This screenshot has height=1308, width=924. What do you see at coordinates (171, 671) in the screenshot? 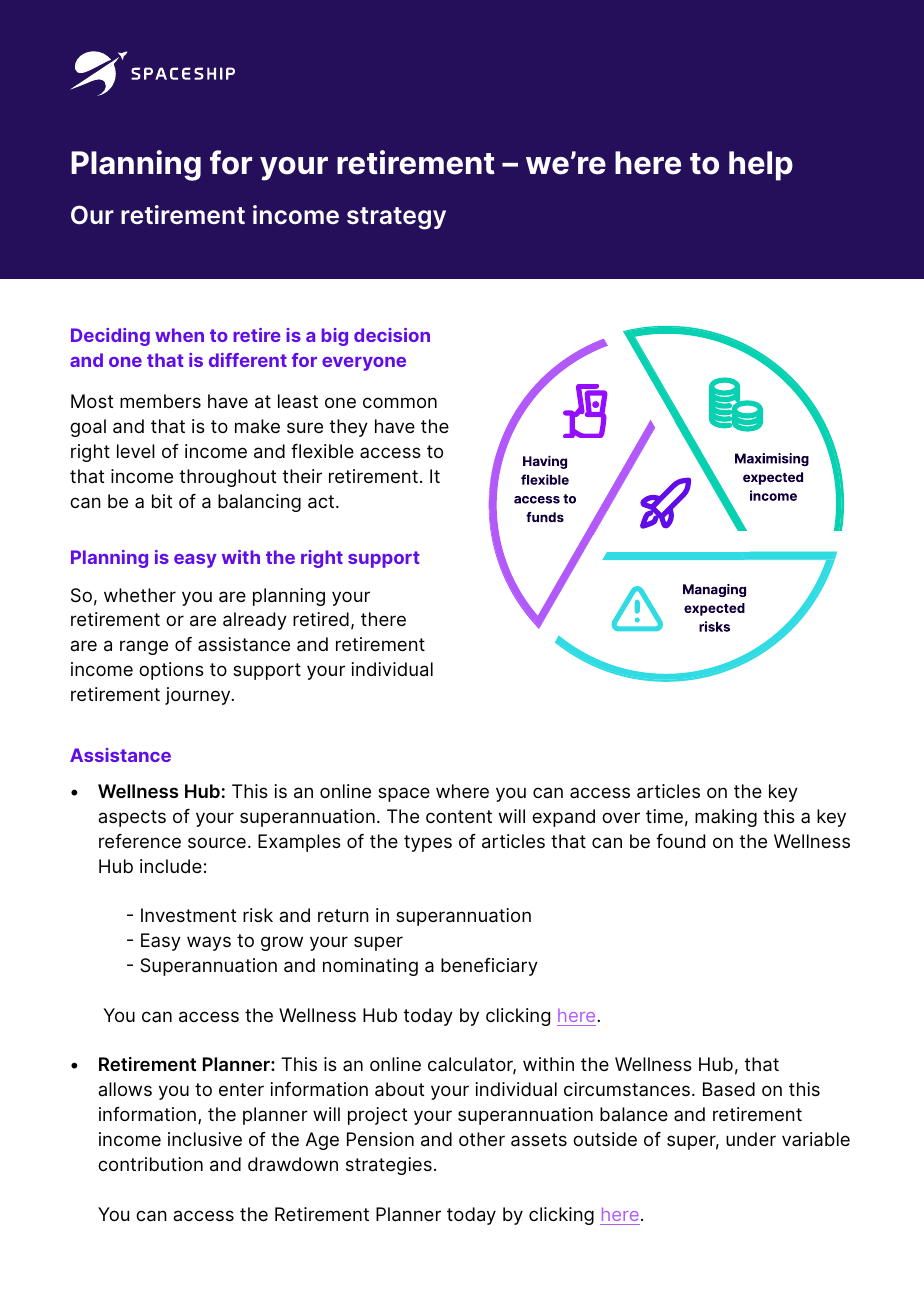
I see `options` at bounding box center [171, 671].
